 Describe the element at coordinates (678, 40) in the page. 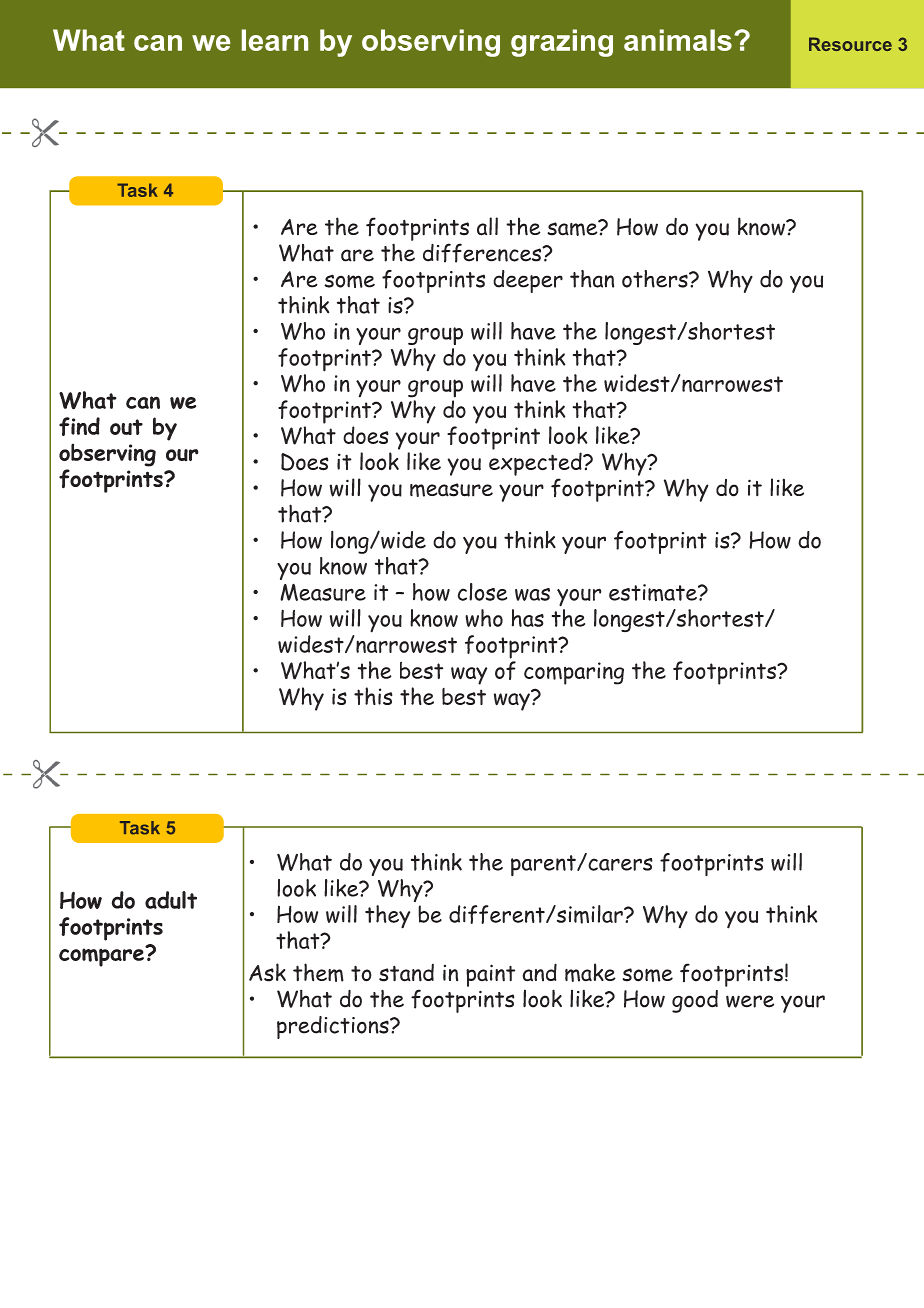

I see `animals` at that location.
